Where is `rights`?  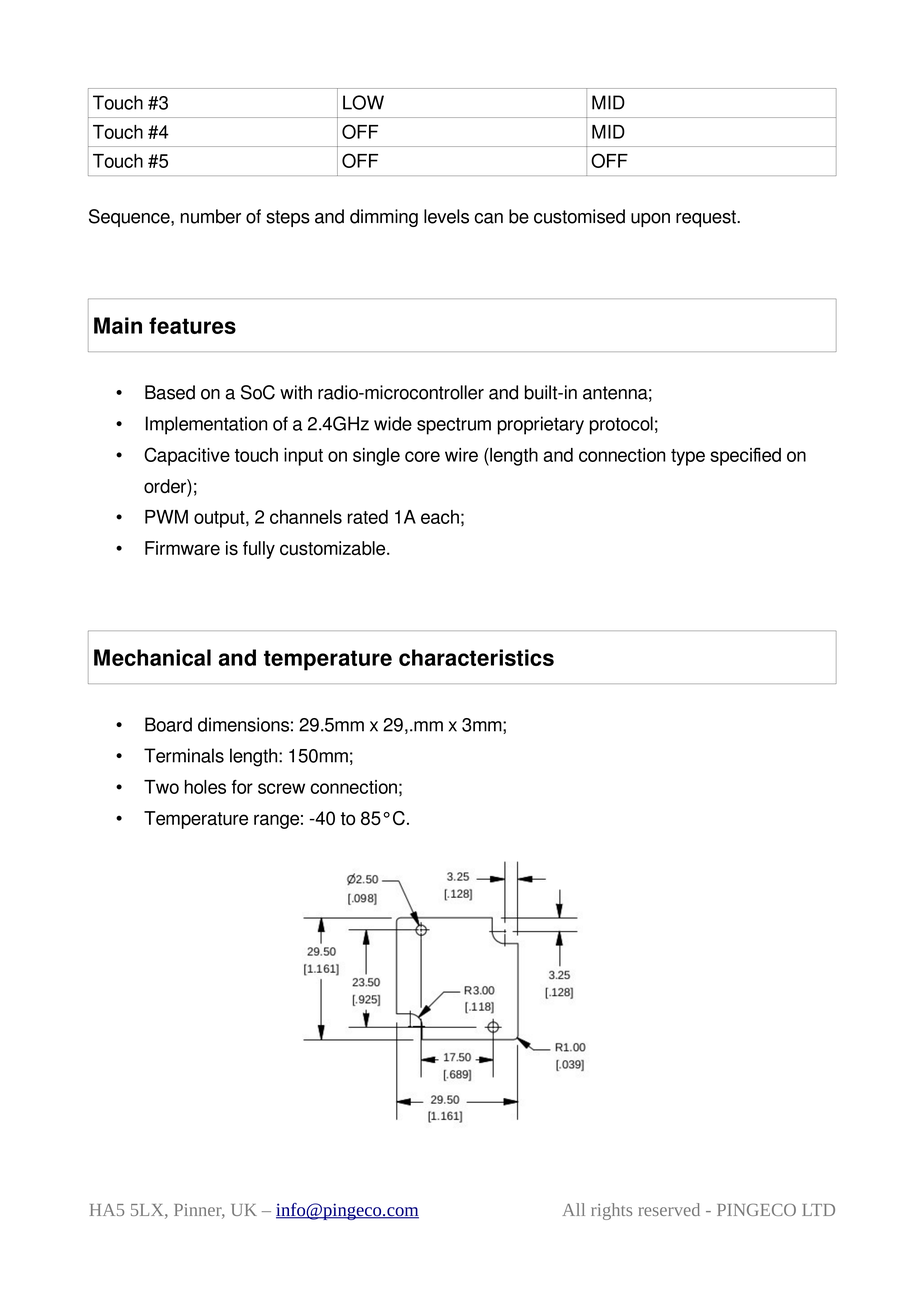
rights is located at coordinates (611, 1211).
